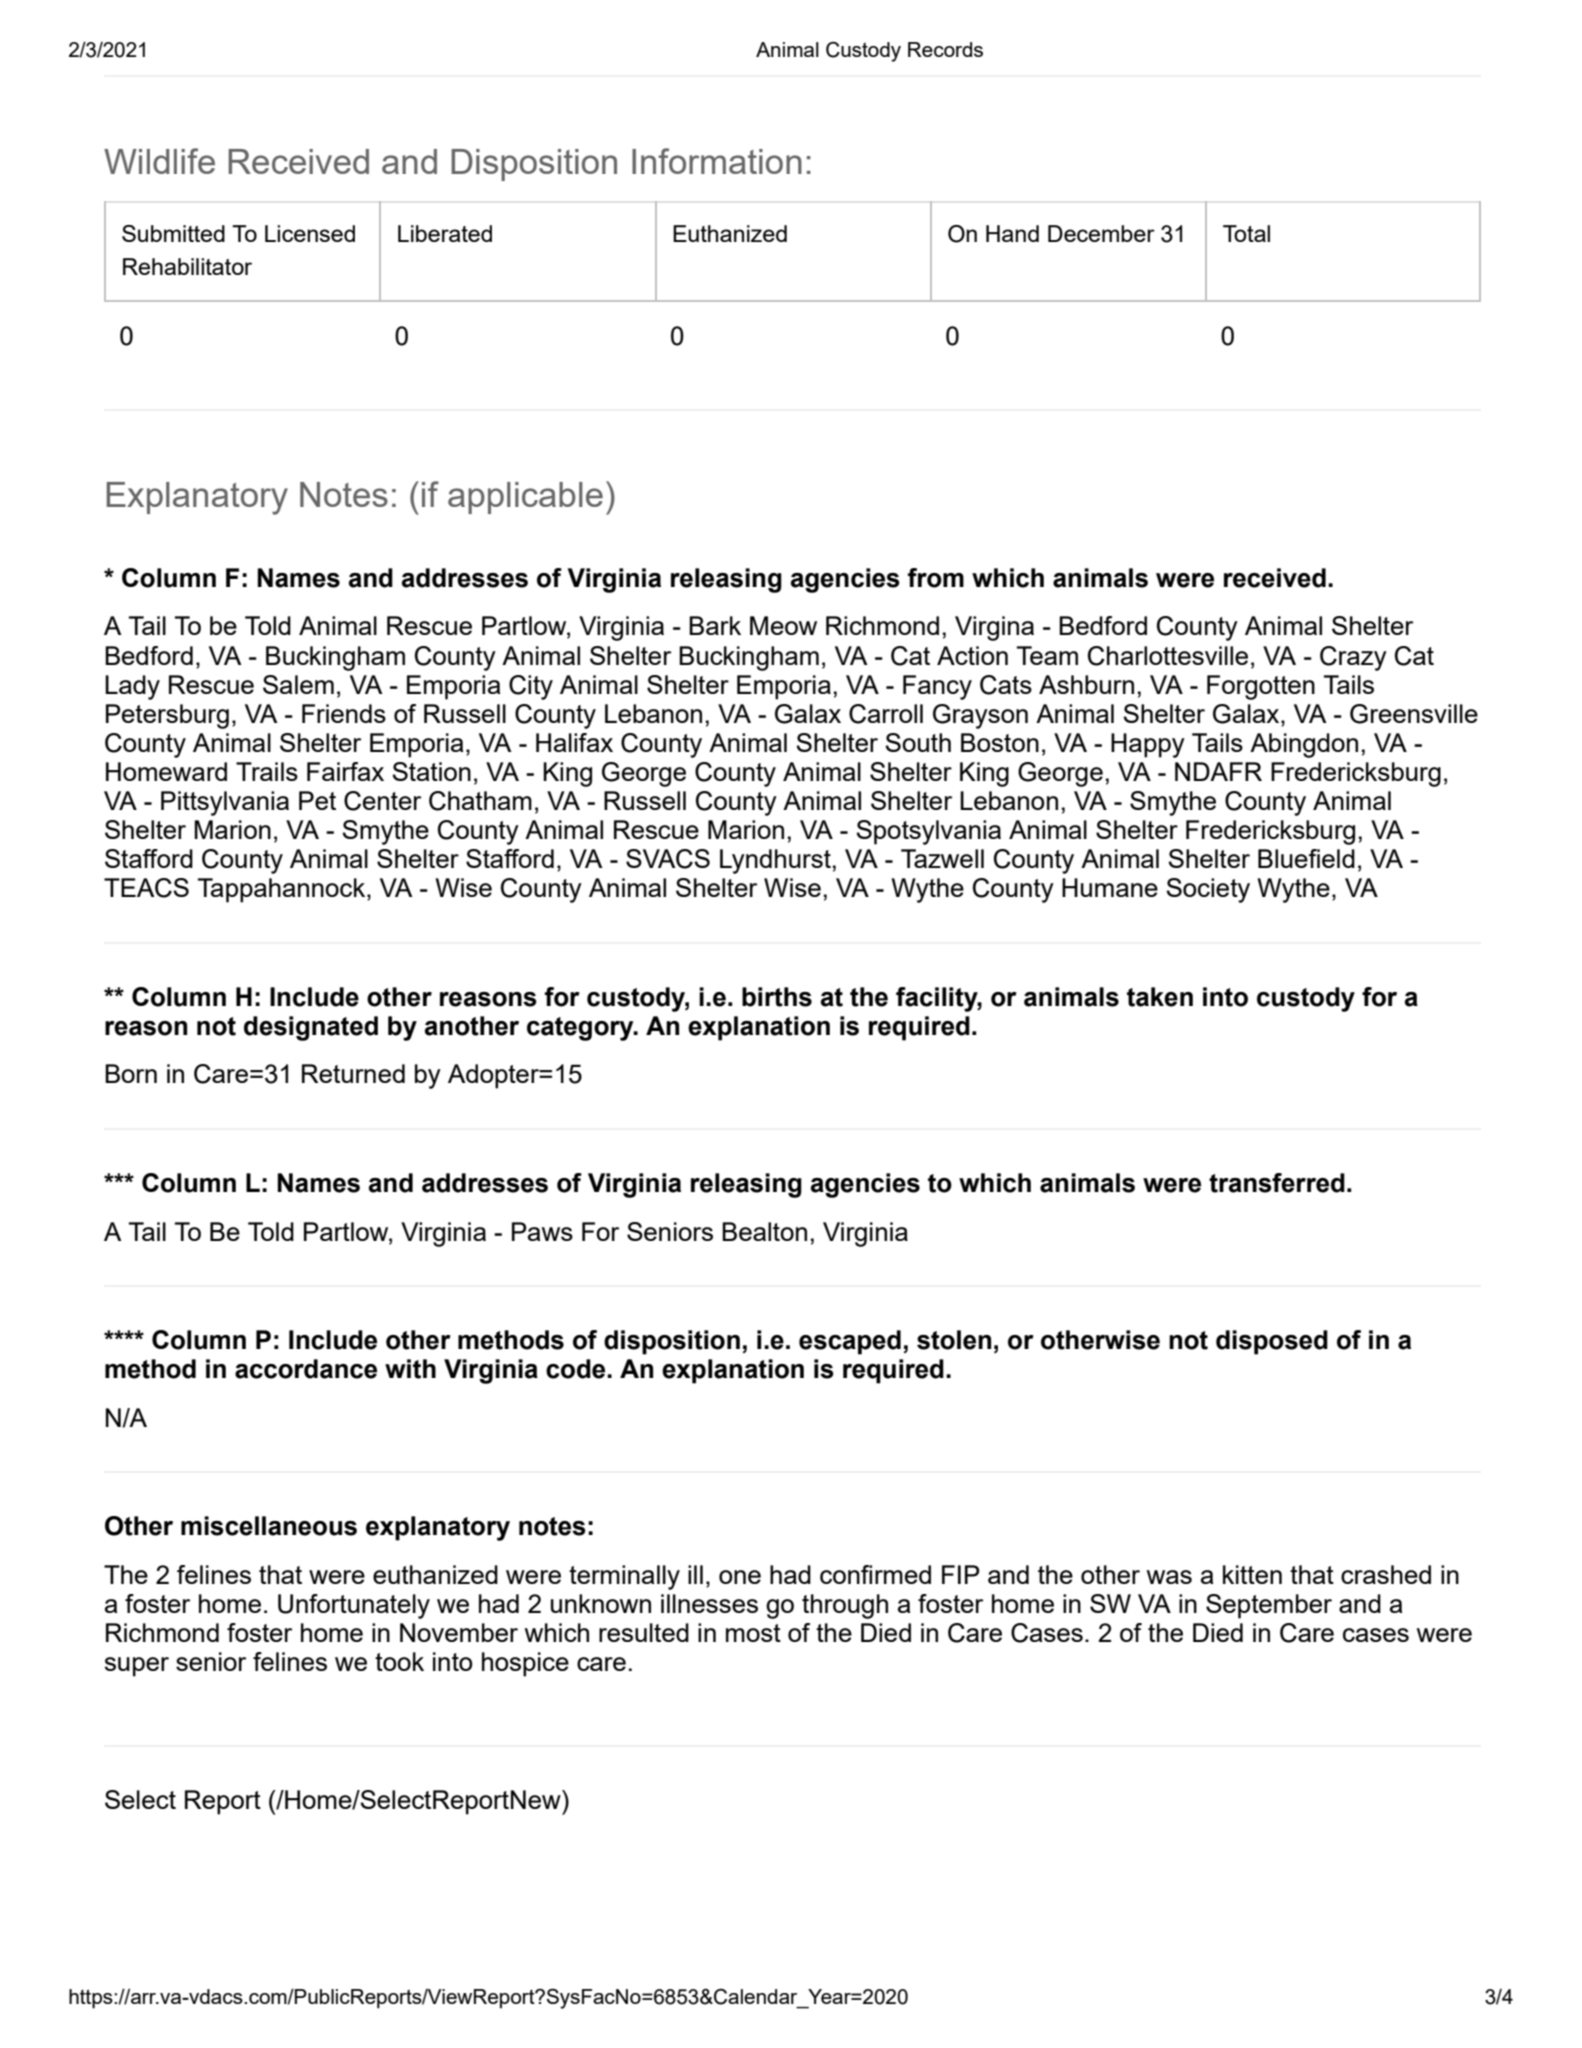 Image resolution: width=1582 pixels, height=2048 pixels. What do you see at coordinates (753, 1633) in the screenshot?
I see `most` at bounding box center [753, 1633].
